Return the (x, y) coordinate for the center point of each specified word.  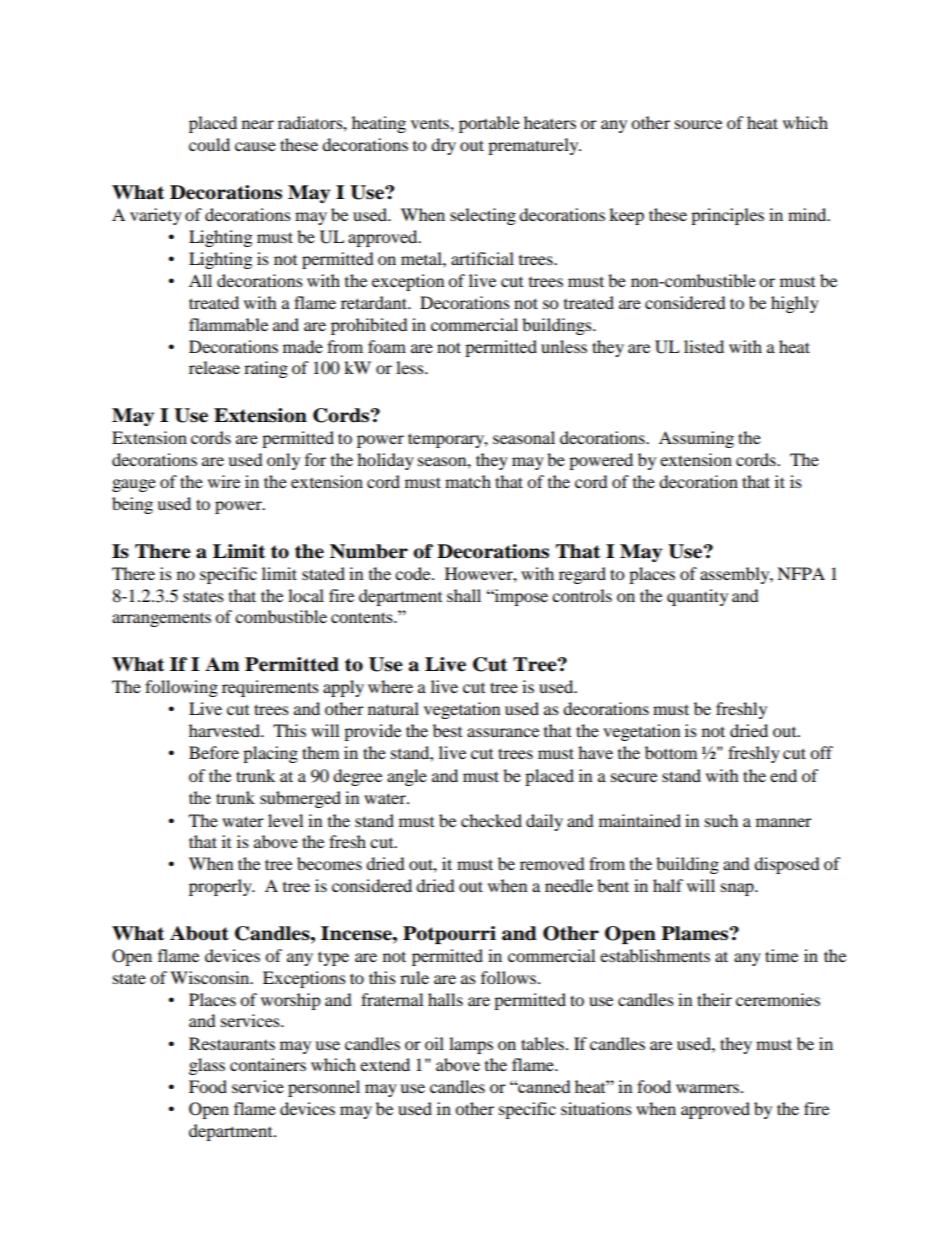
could (209, 144)
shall (464, 595)
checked (491, 820)
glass (207, 1066)
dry (443, 146)
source (698, 124)
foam (387, 346)
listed (704, 346)
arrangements (161, 620)
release (214, 367)
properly (221, 887)
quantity (697, 597)
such (721, 820)
